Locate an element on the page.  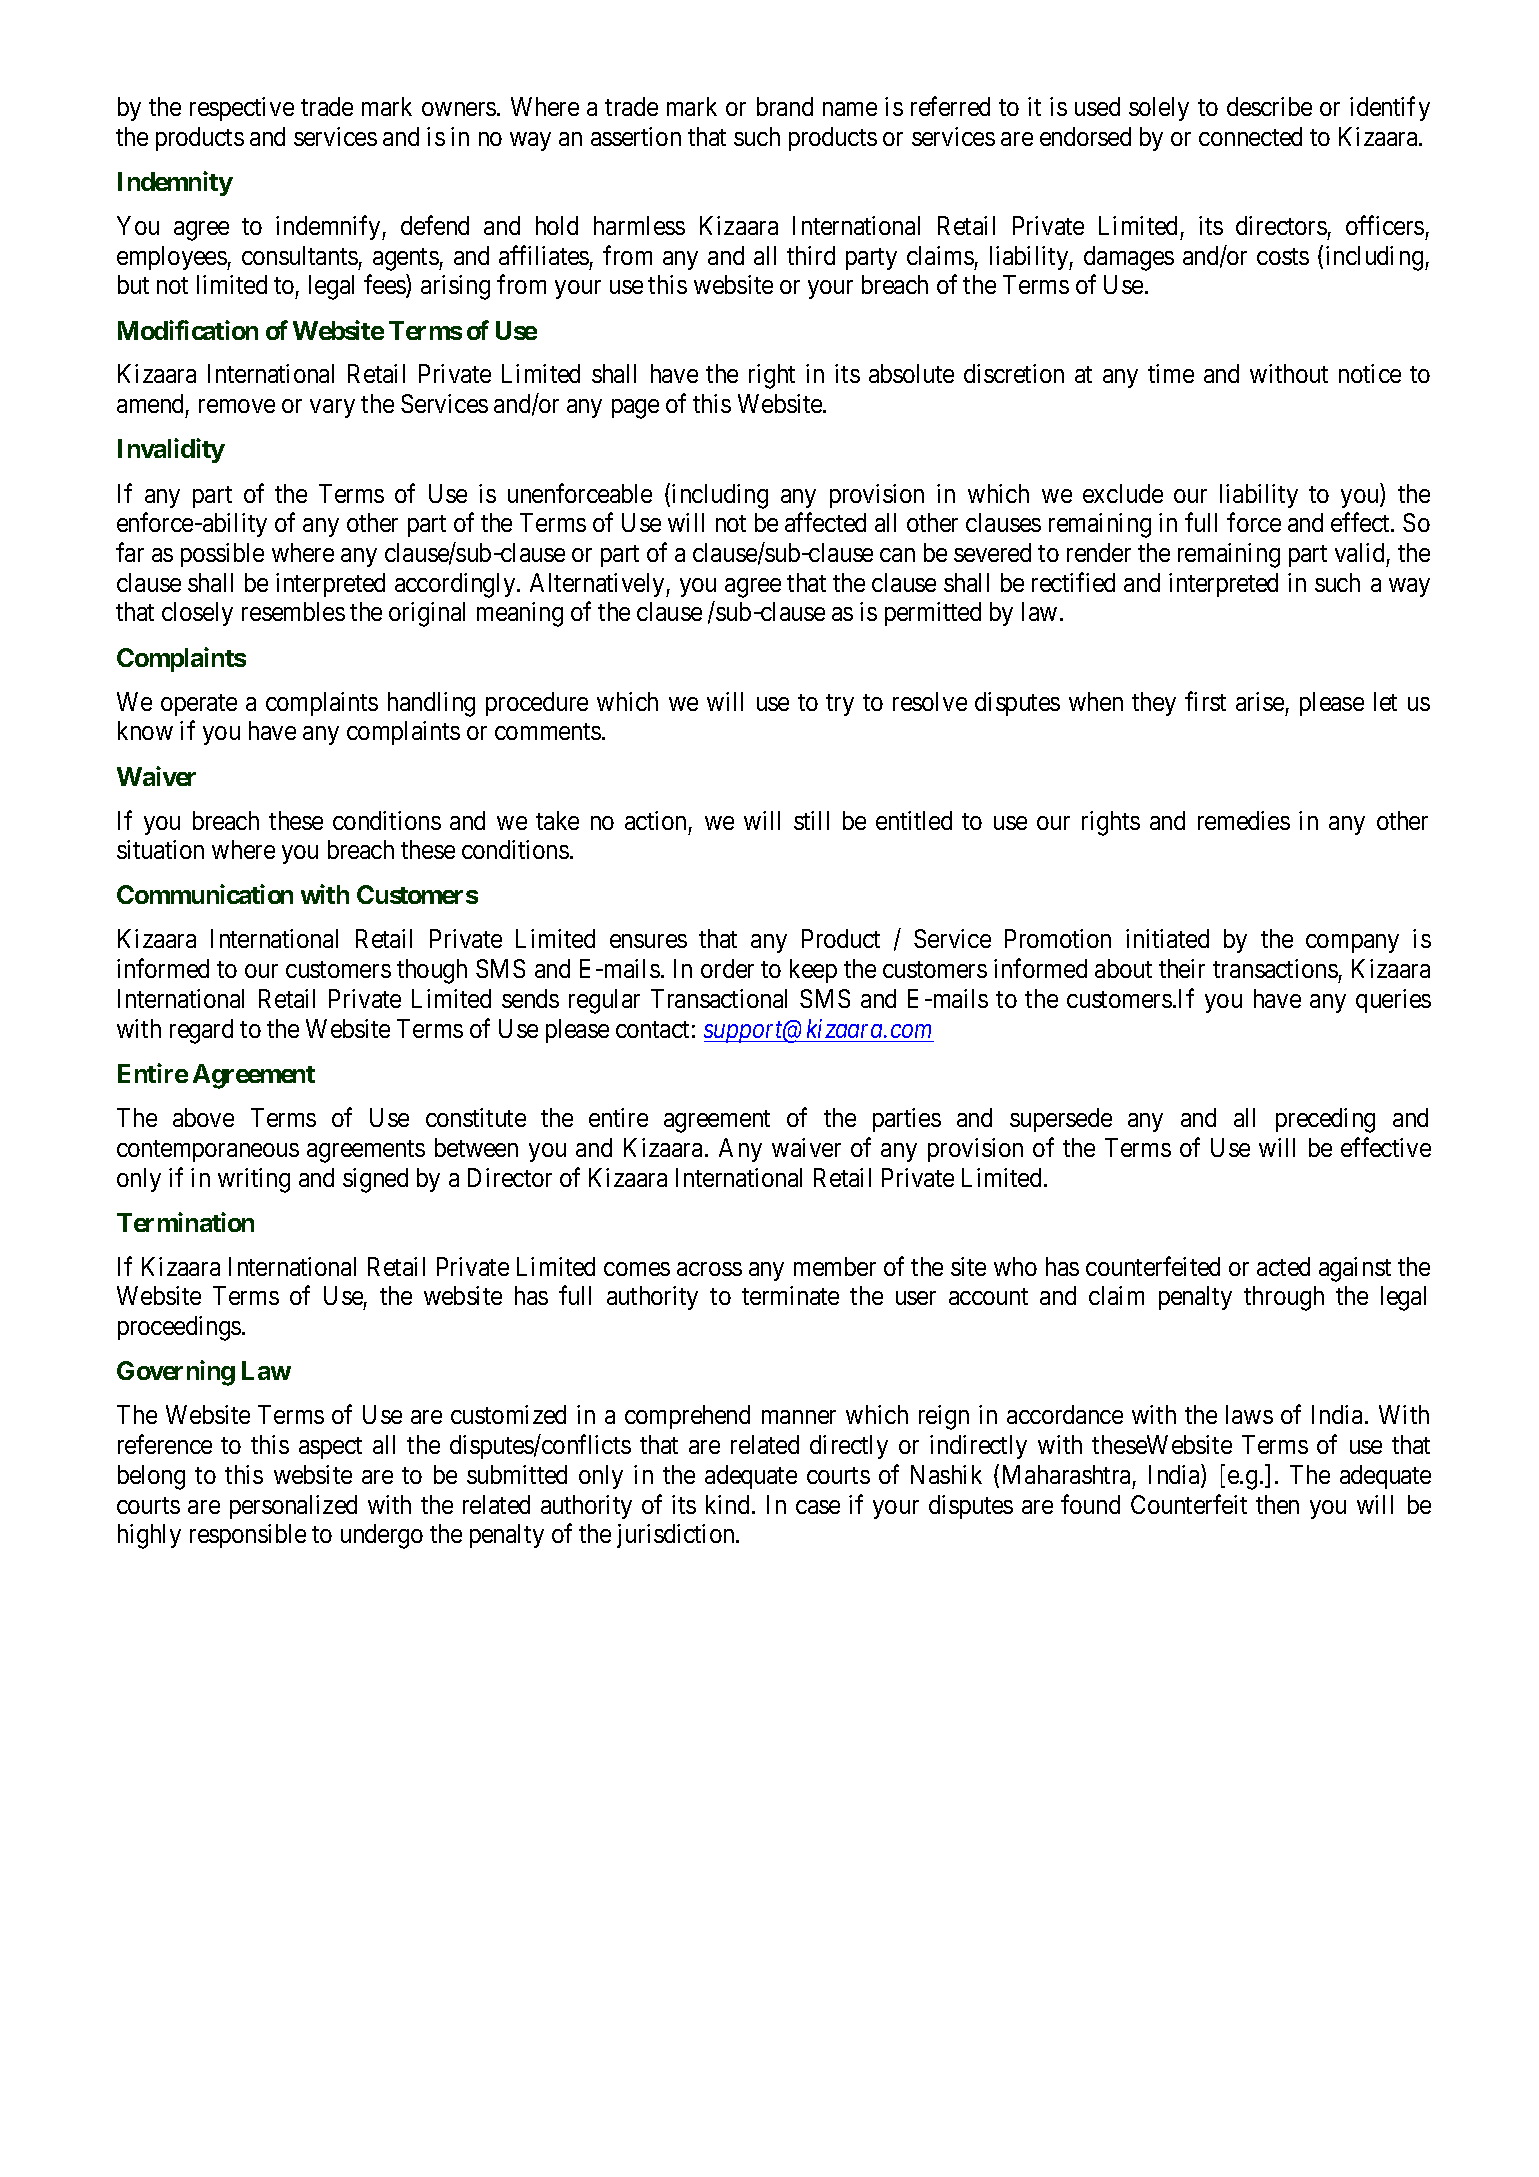
across is located at coordinates (709, 1269).
